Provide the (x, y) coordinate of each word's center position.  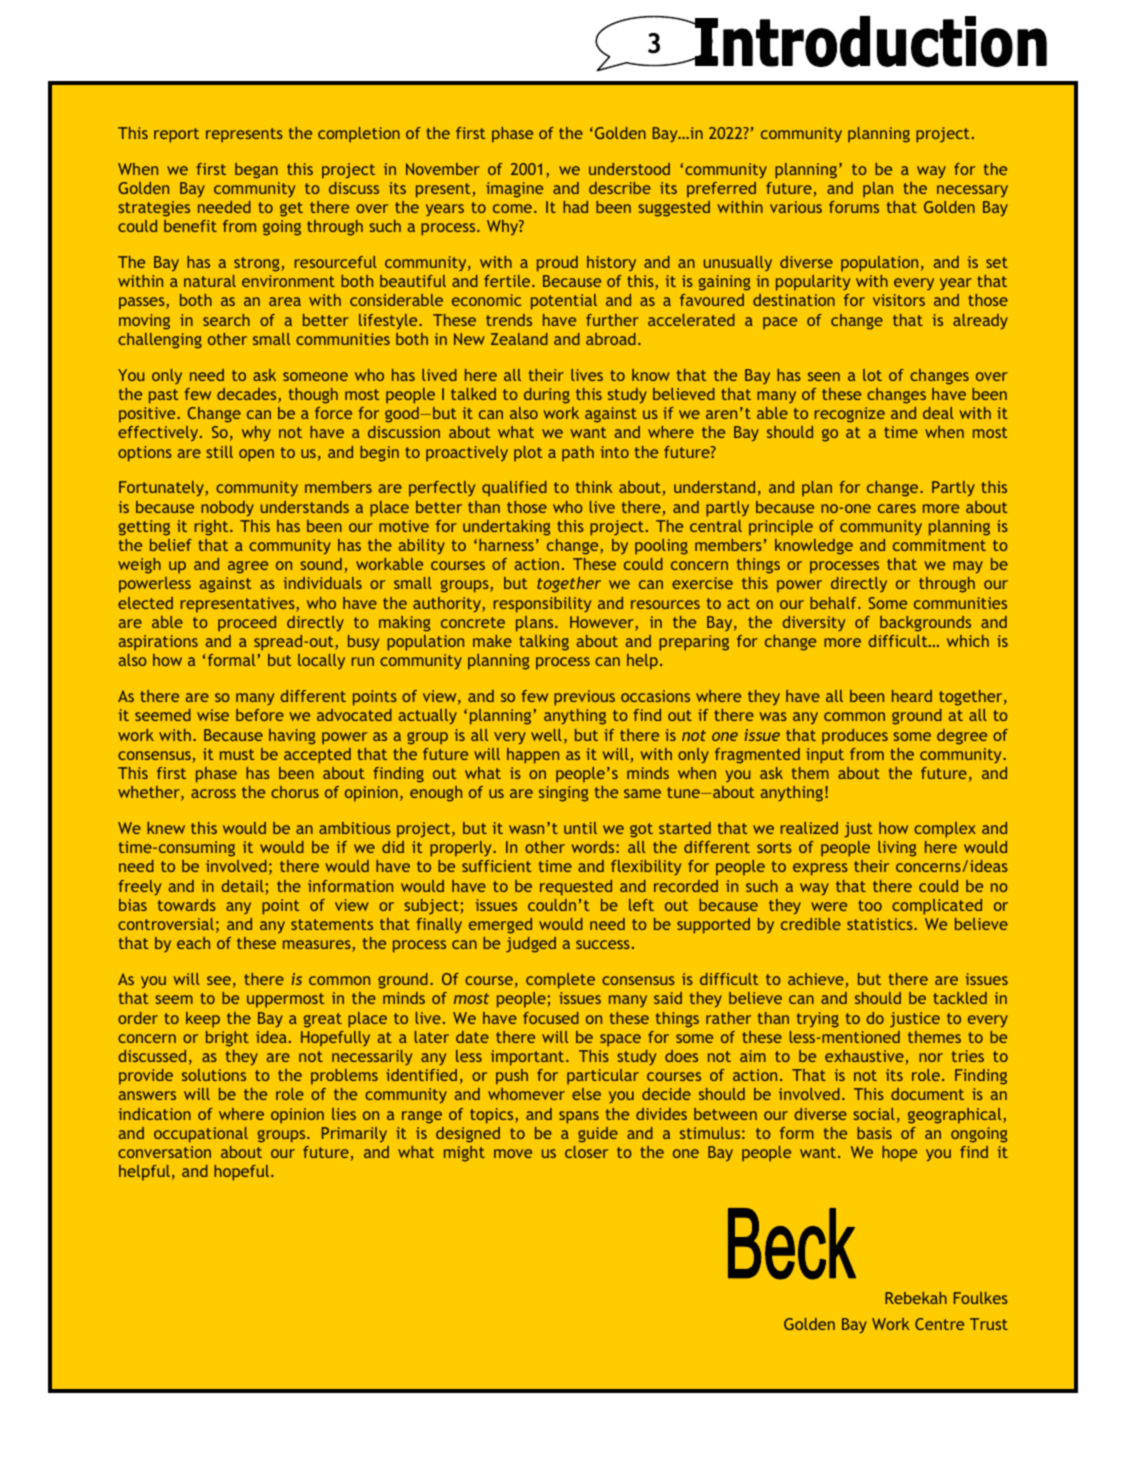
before (260, 715)
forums (854, 207)
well (546, 735)
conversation (164, 1152)
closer (586, 1152)
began (256, 171)
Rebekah (916, 1298)
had (575, 207)
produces (855, 737)
